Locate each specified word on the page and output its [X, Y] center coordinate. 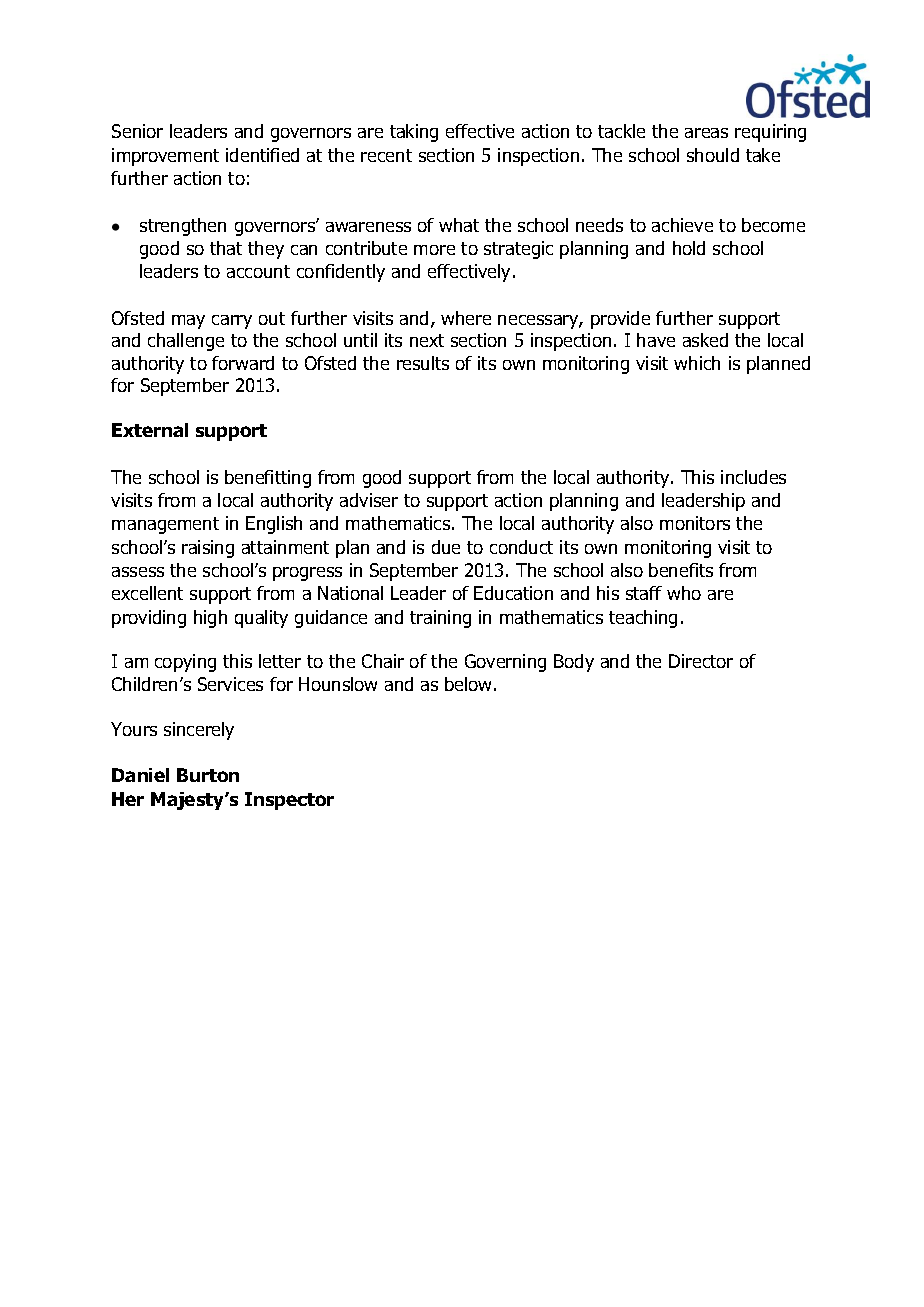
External [150, 430]
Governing [505, 663]
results [423, 363]
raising [208, 549]
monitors [695, 523]
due [446, 547]
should [713, 155]
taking [414, 133]
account [258, 271]
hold [689, 248]
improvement [165, 157]
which [697, 363]
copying [185, 663]
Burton [208, 775]
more [434, 250]
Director [701, 661]
